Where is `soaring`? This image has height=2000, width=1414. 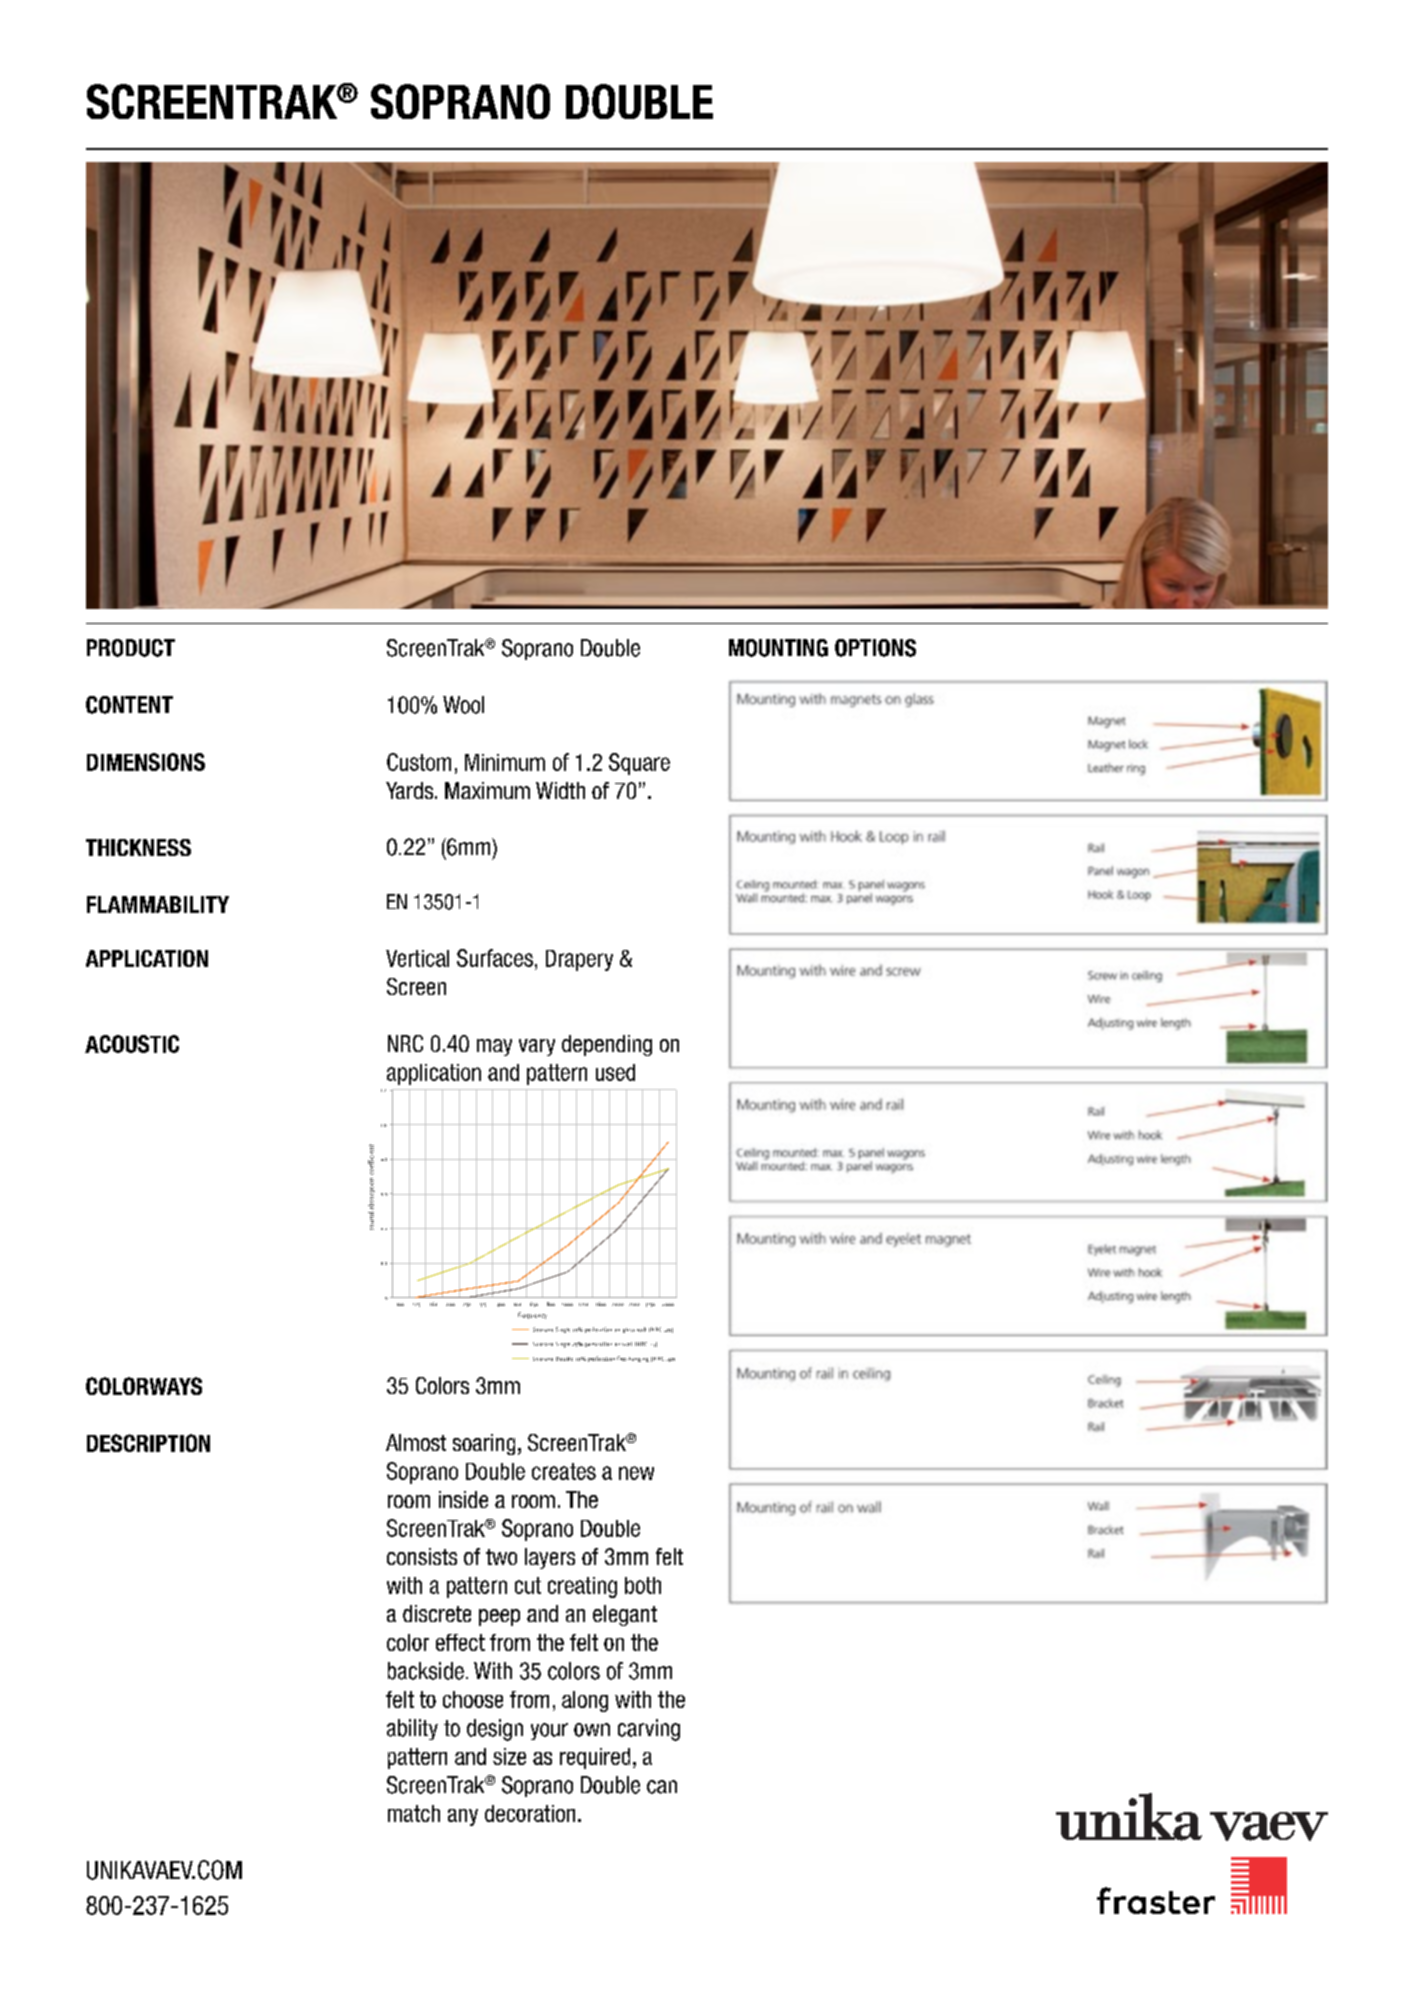
soaring is located at coordinates (484, 1444).
